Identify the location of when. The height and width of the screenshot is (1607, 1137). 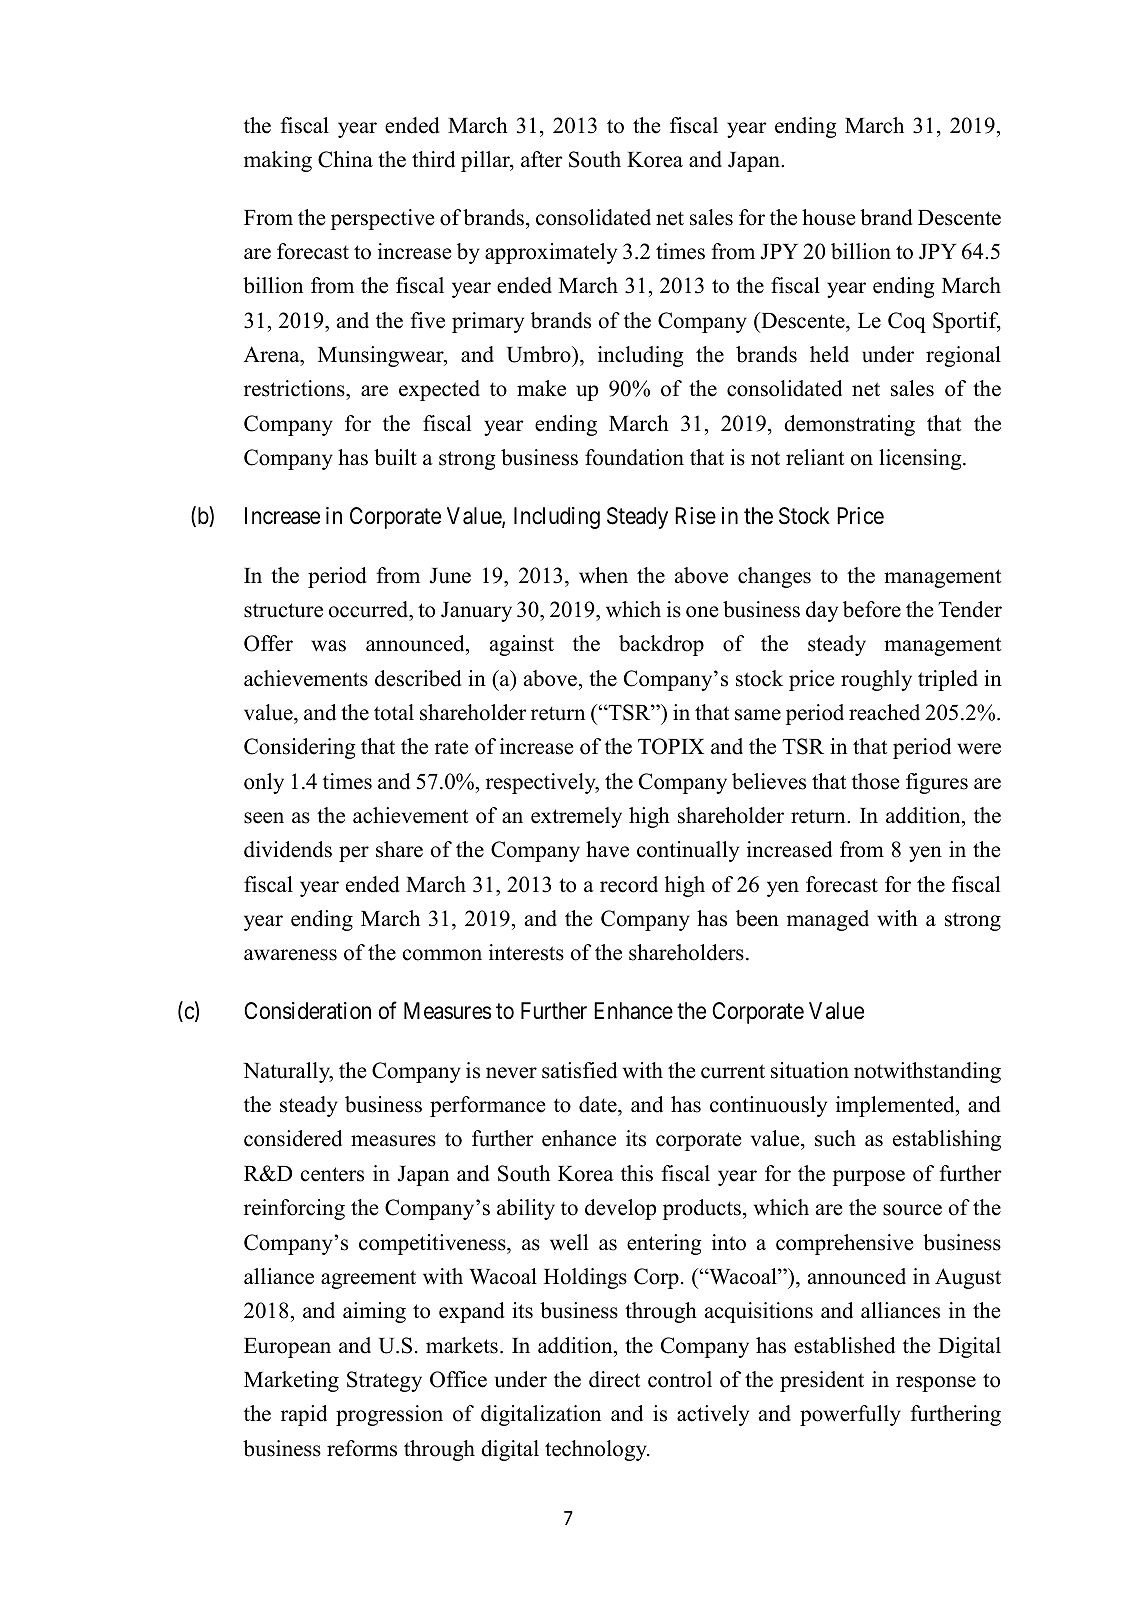
(603, 575).
